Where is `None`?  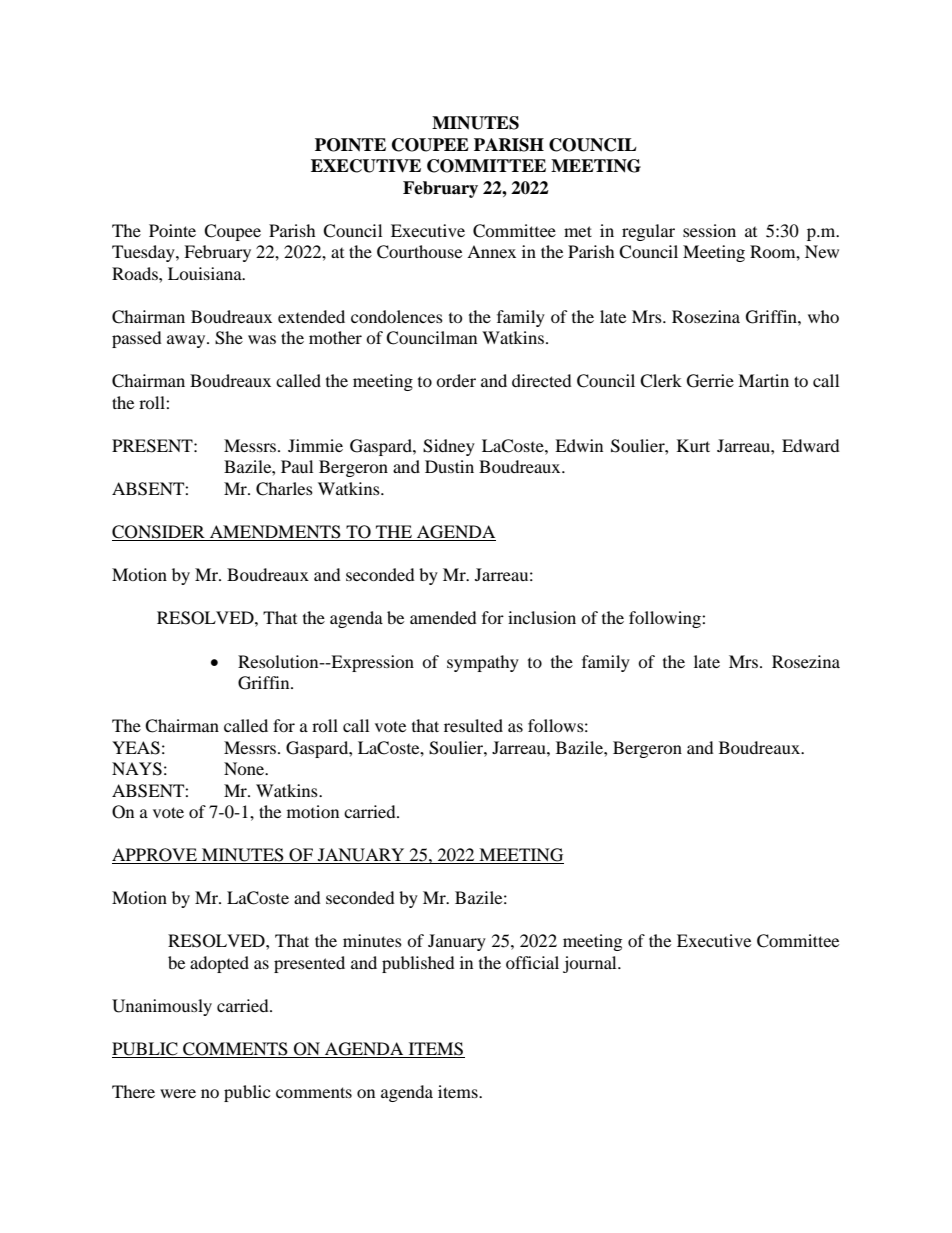
None is located at coordinates (245, 768).
